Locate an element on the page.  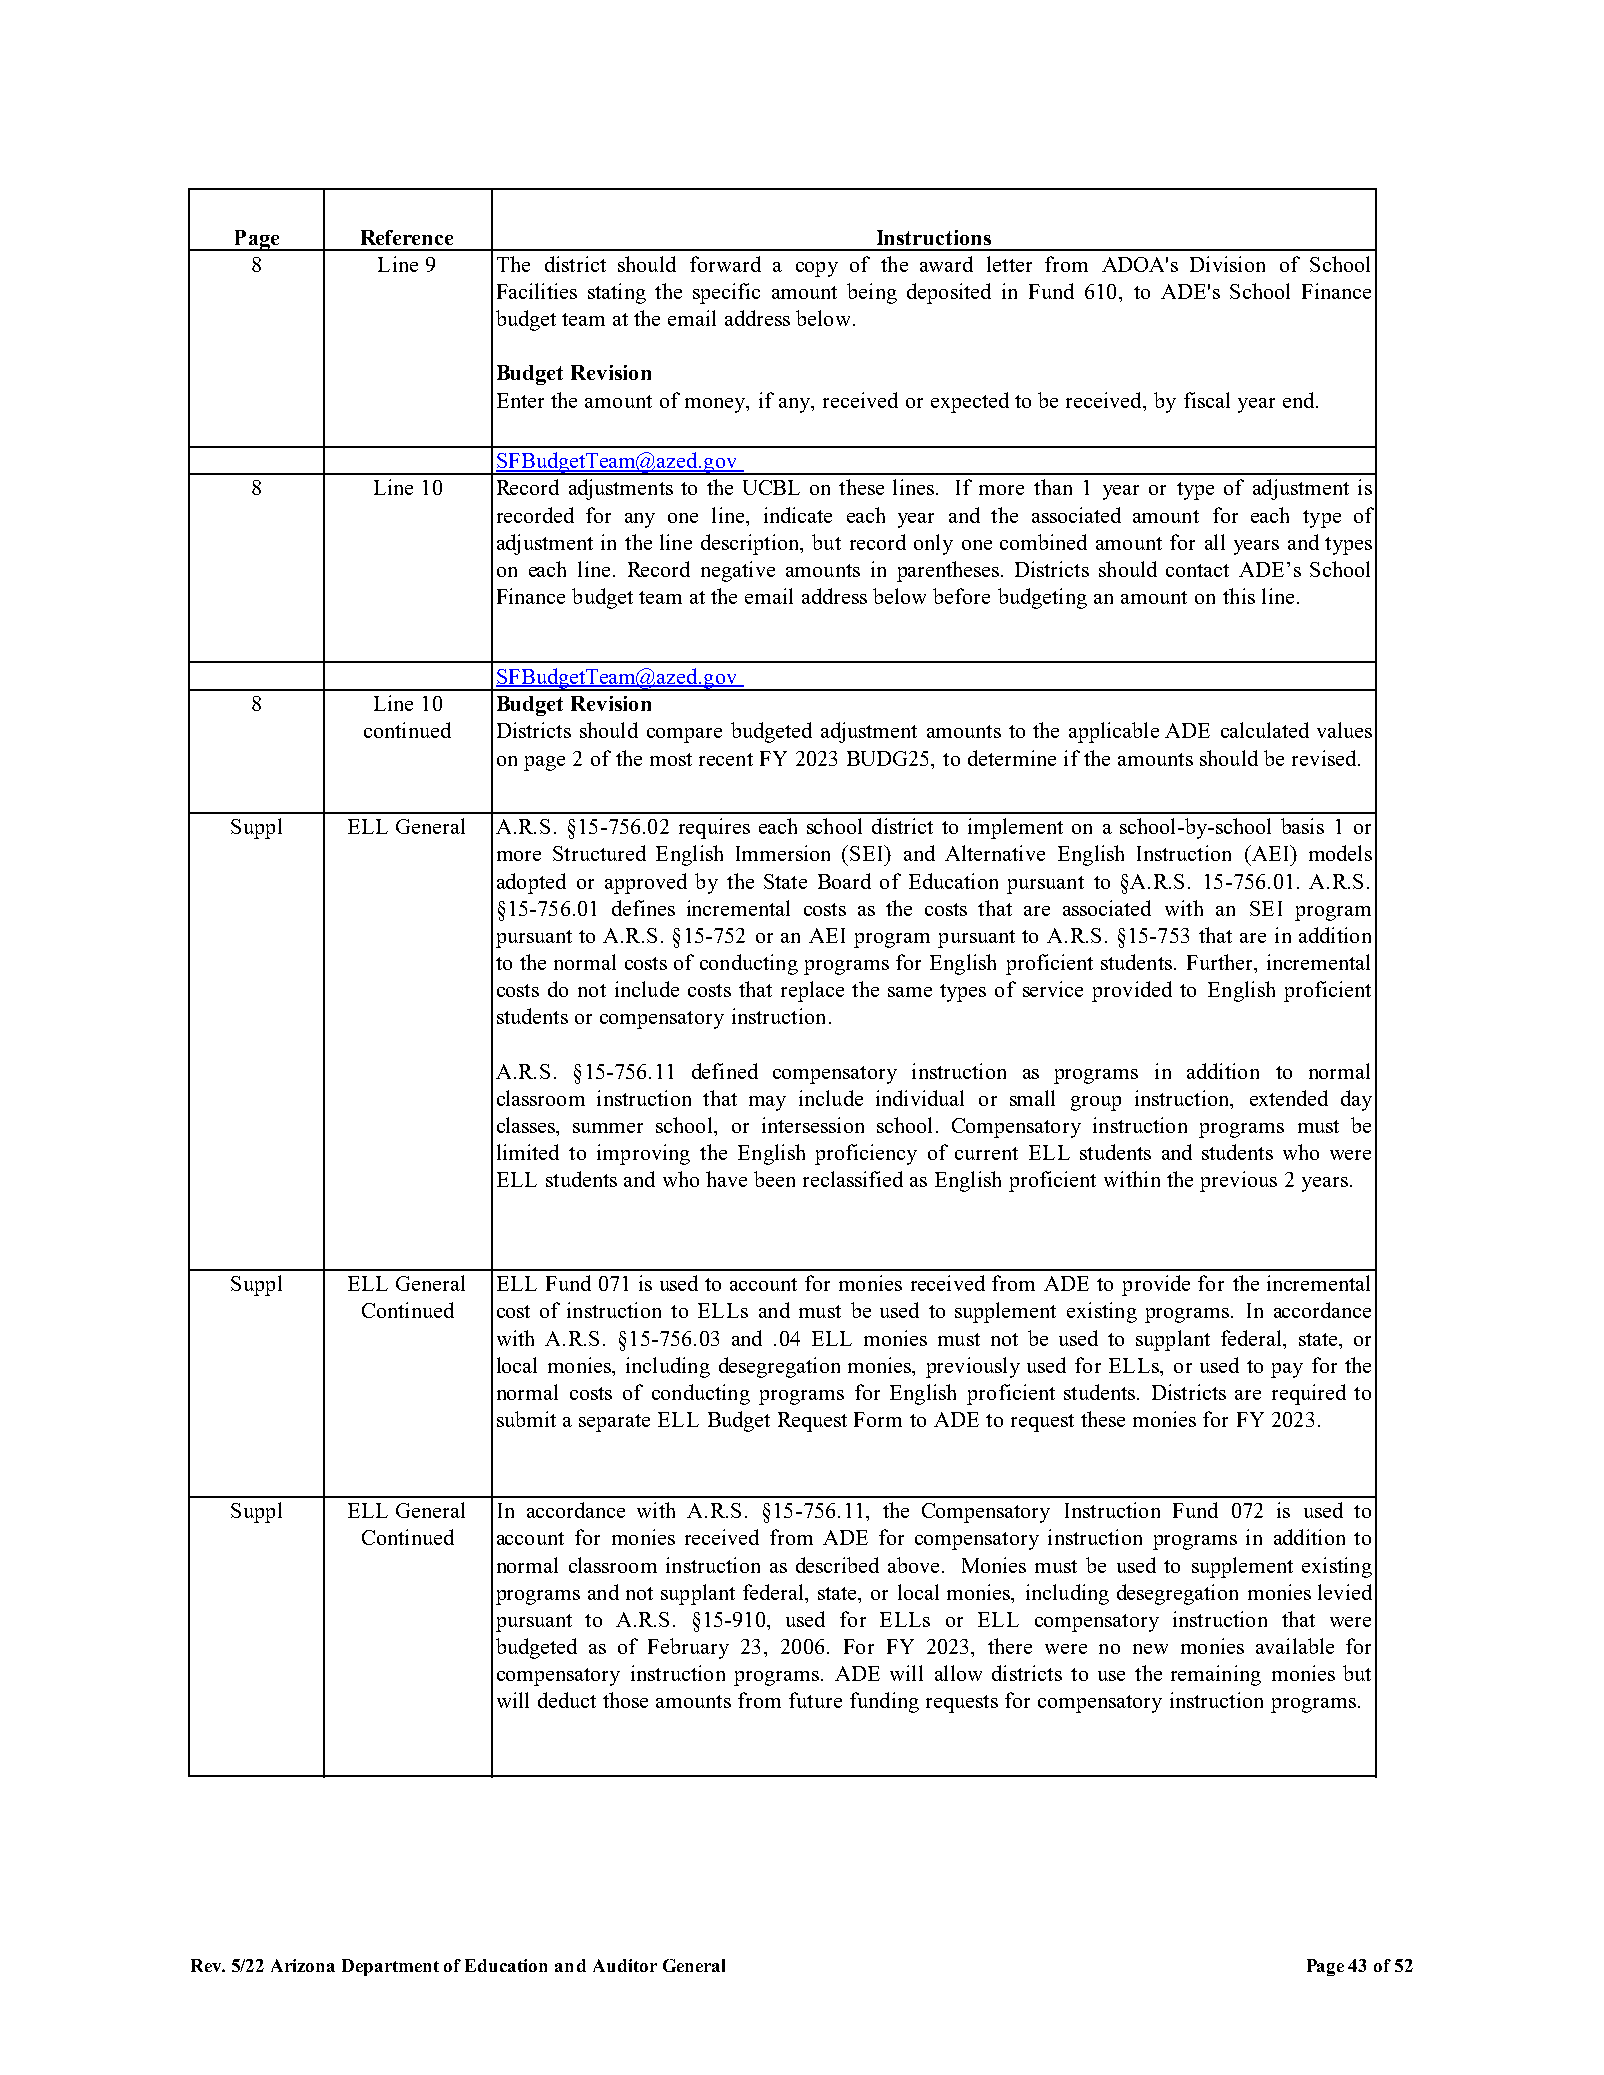
copy is located at coordinates (817, 269).
